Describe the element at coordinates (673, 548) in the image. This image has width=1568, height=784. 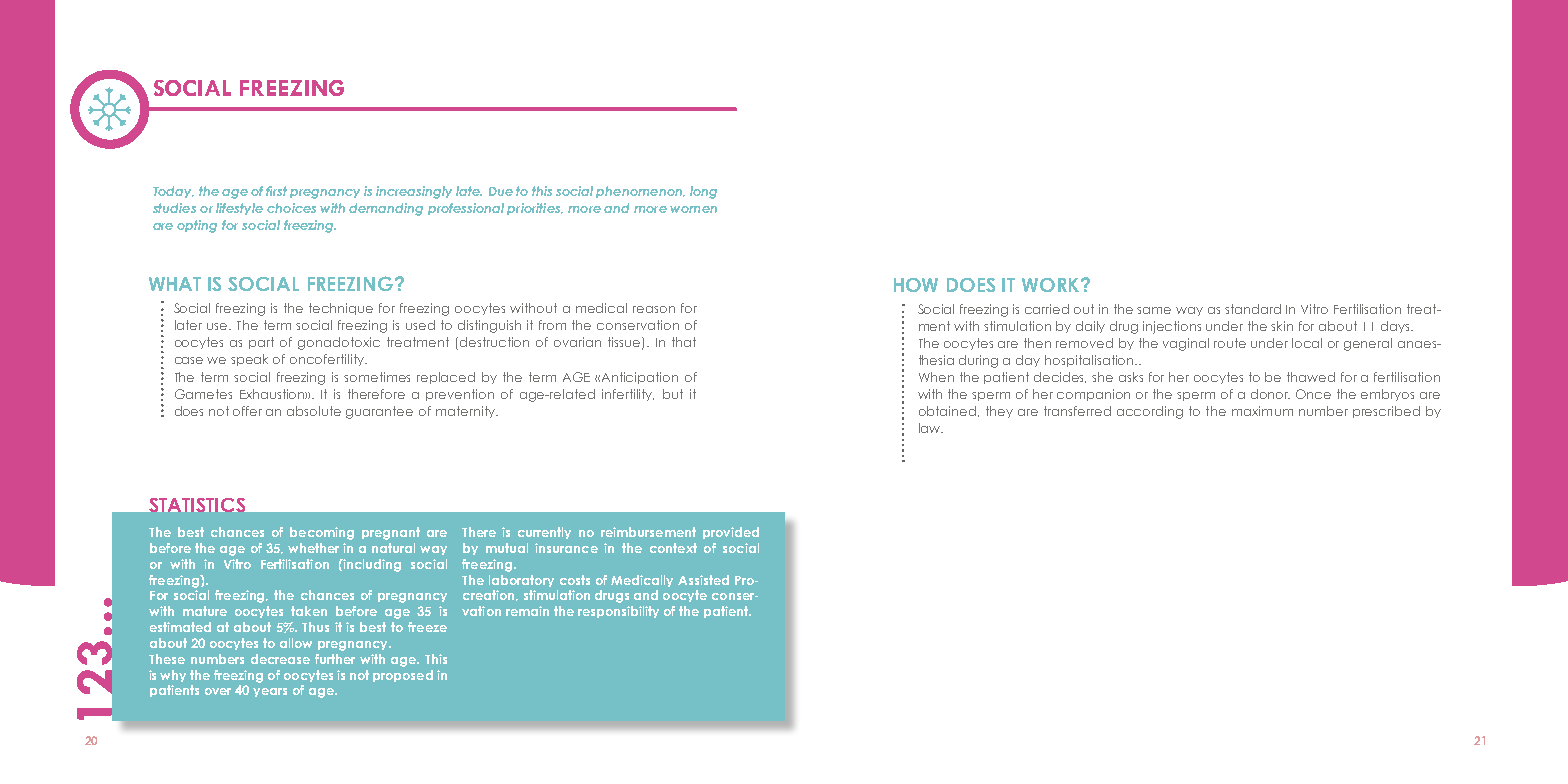
I see `context` at that location.
